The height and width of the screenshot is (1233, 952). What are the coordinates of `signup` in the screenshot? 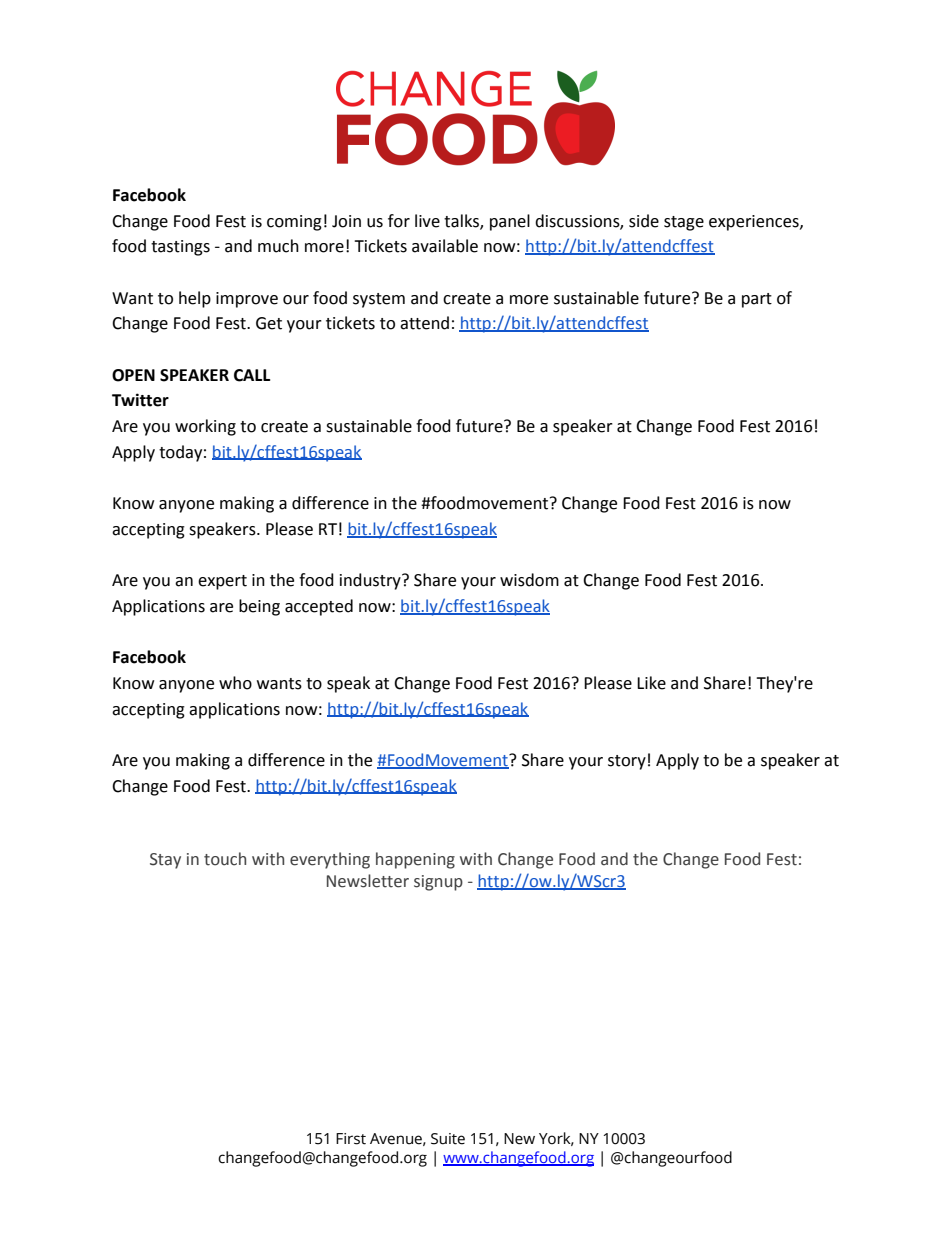 It's located at (438, 883).
